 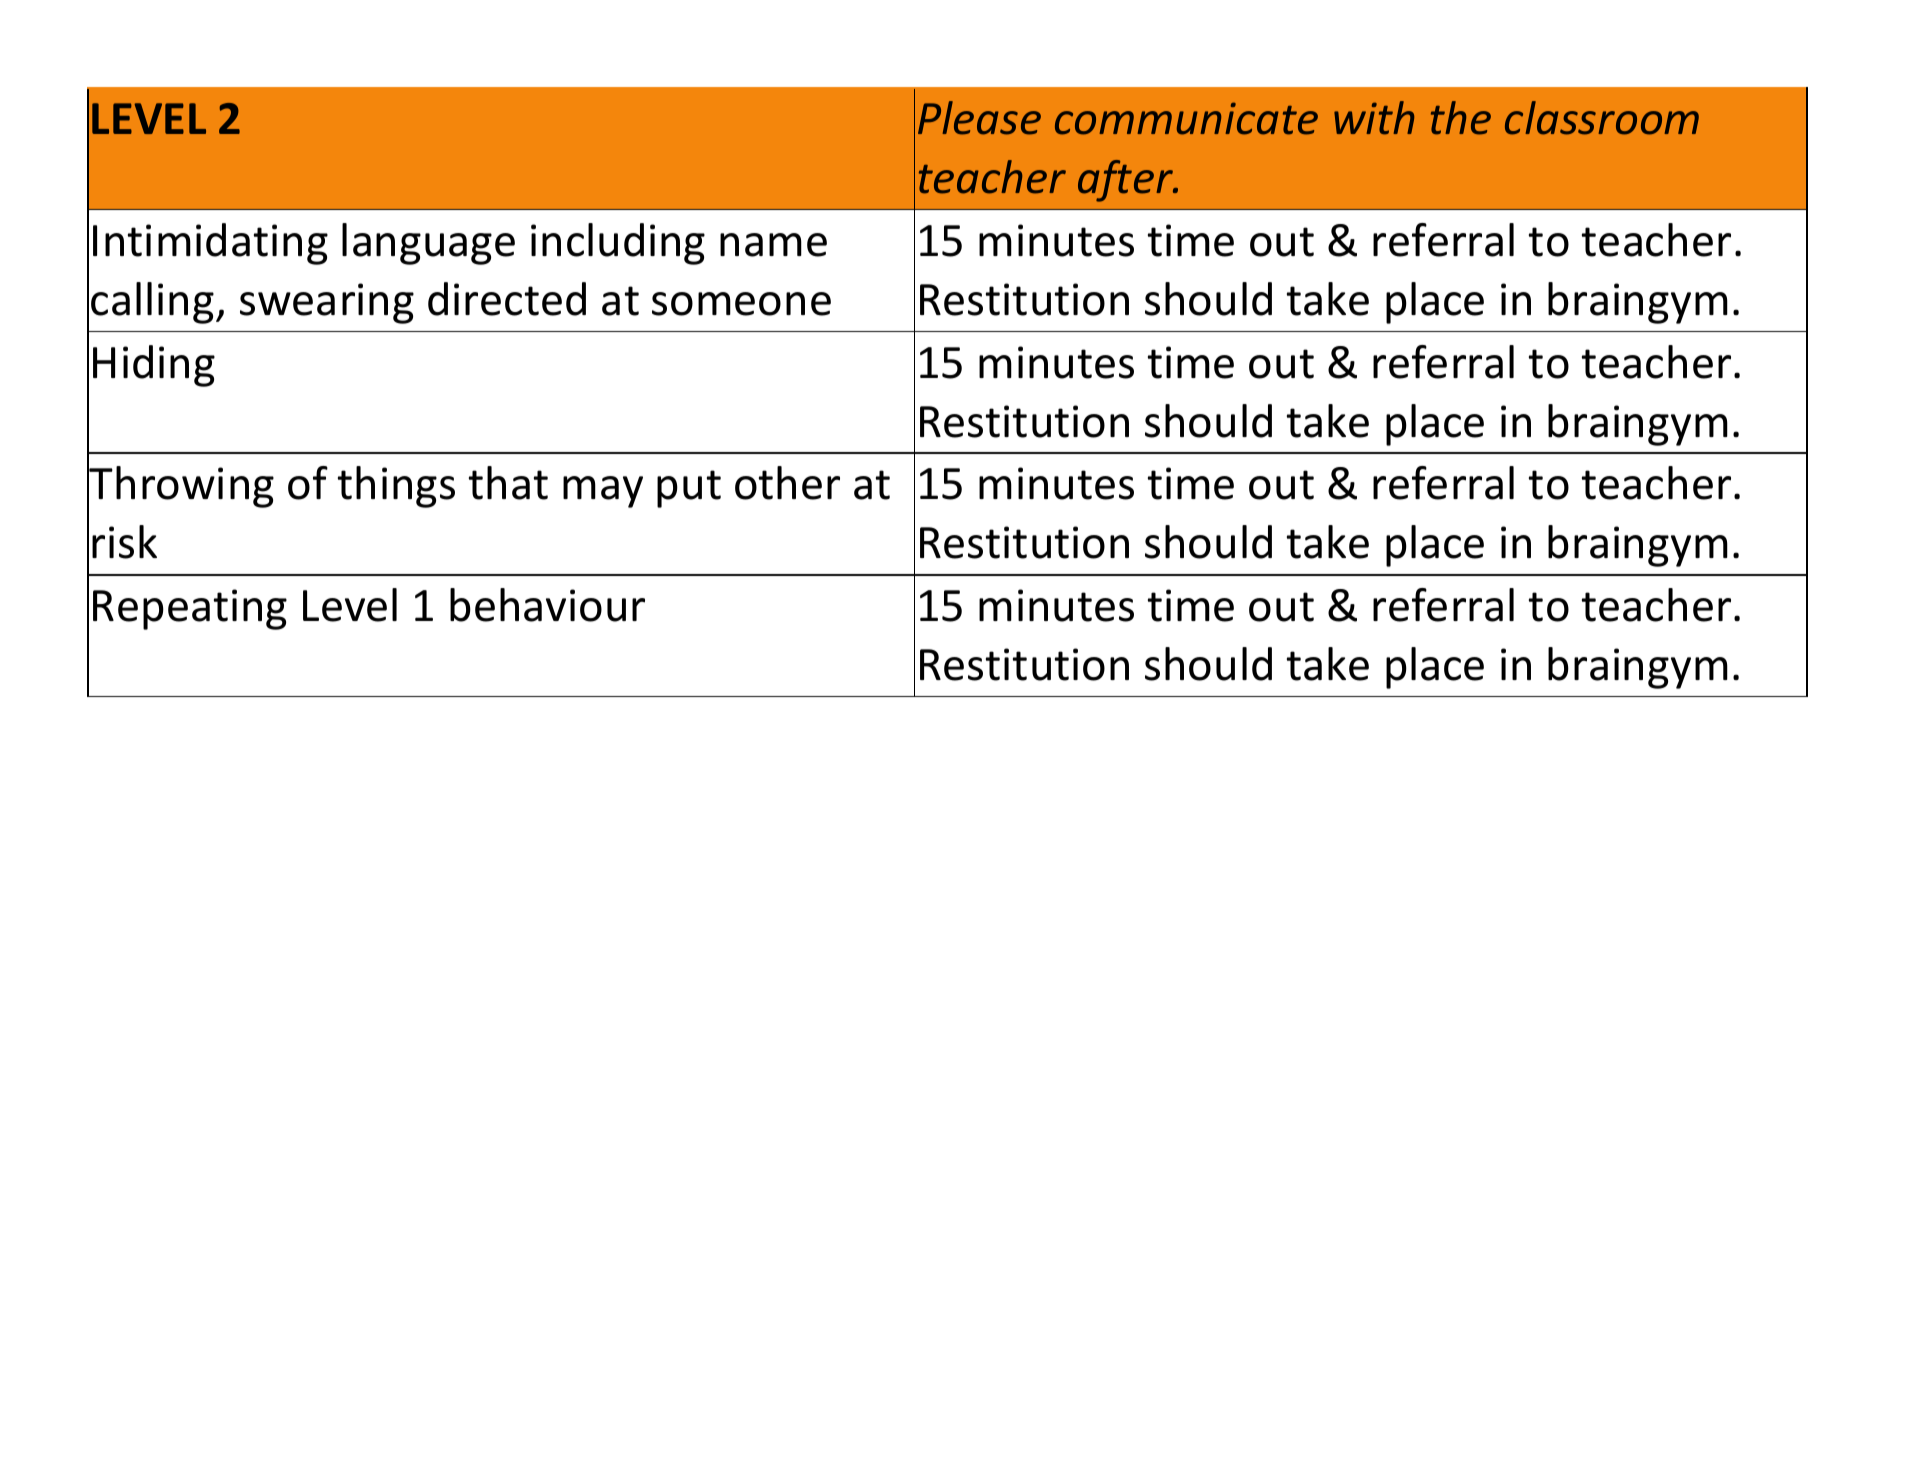 I want to click on after, so click(x=1127, y=181).
